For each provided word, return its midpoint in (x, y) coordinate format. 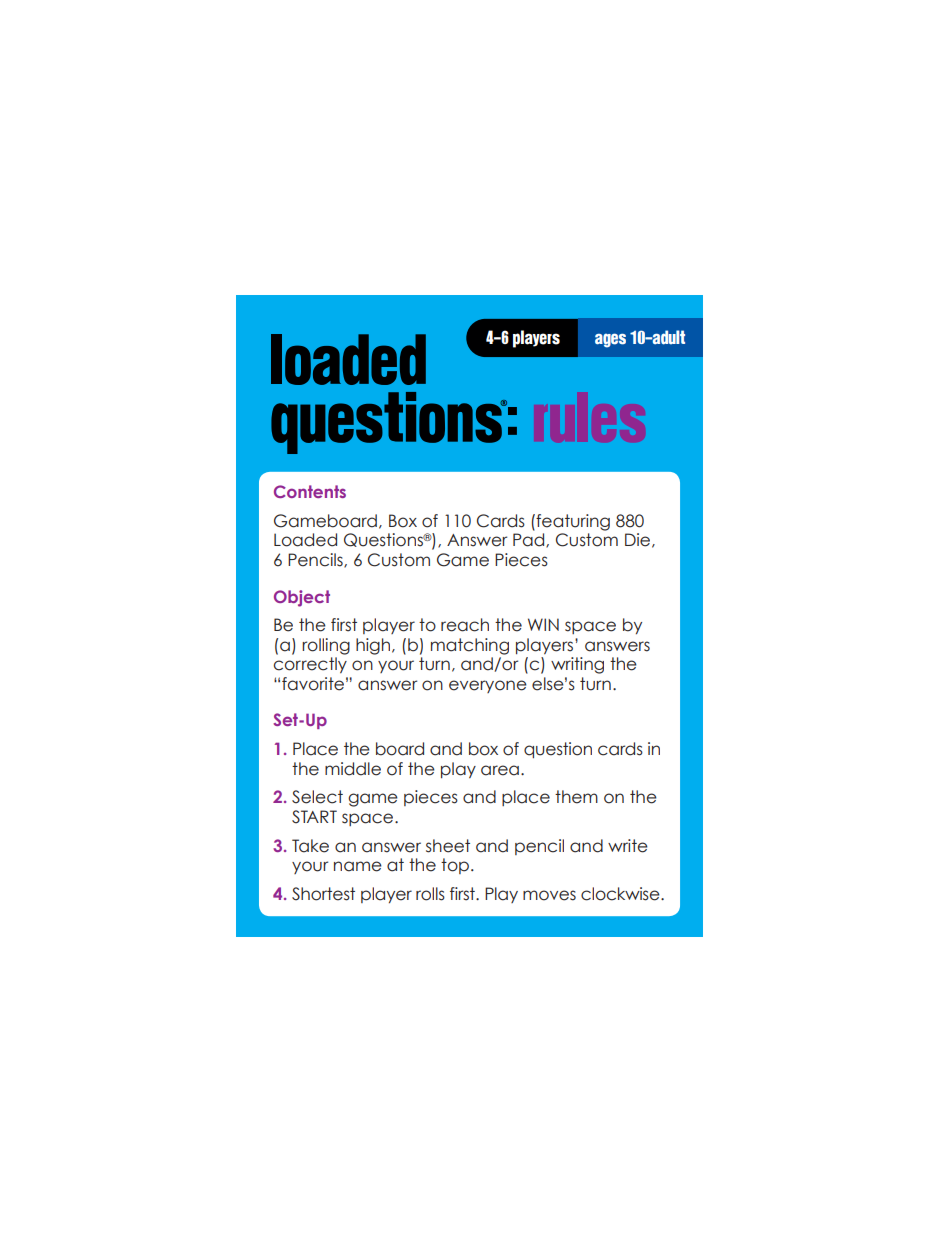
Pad (530, 540)
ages (610, 340)
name (358, 866)
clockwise (621, 894)
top (456, 866)
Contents (310, 491)
